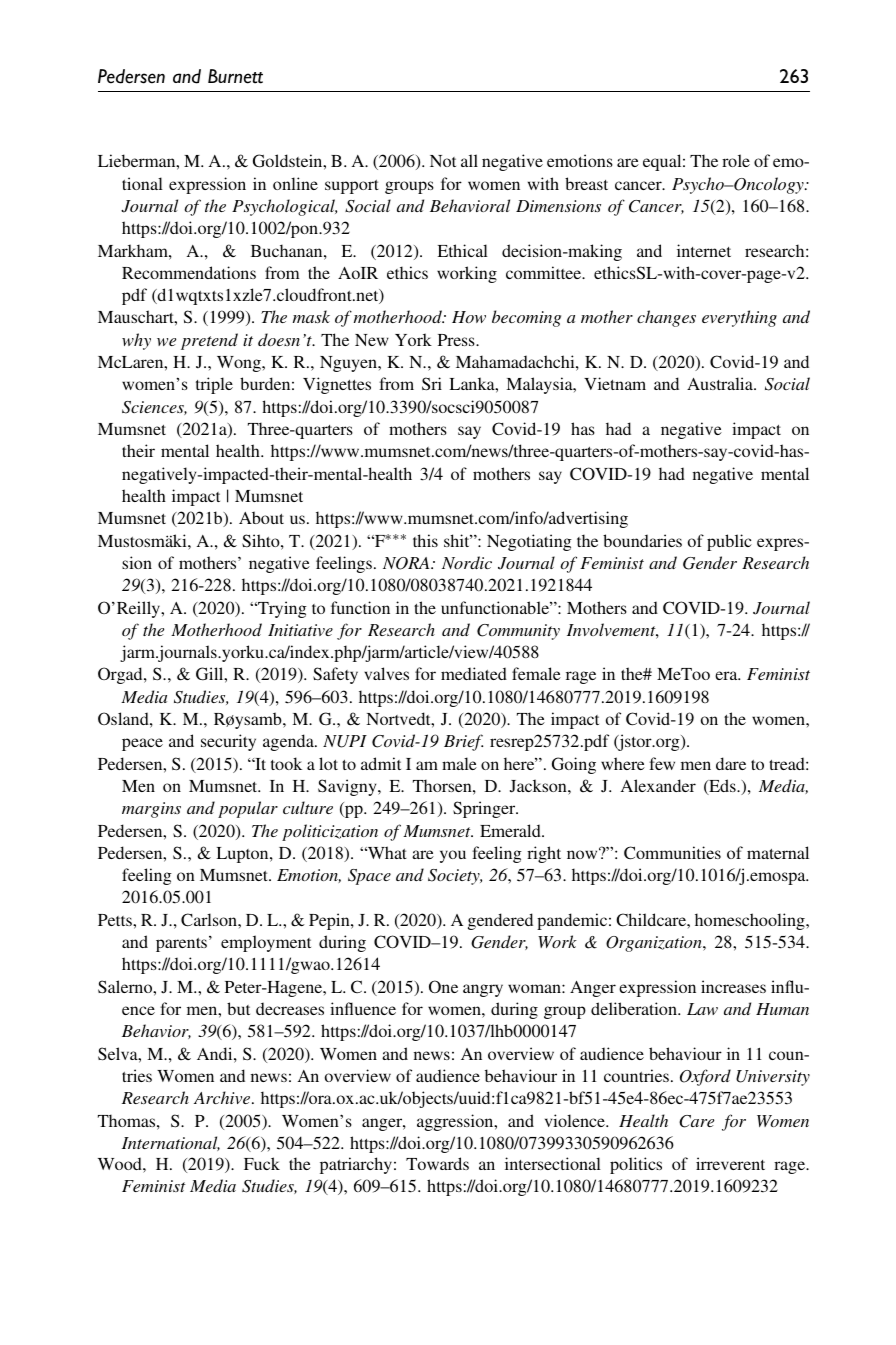 This document has height=1345, width=896. What do you see at coordinates (736, 160) in the document?
I see `role` at bounding box center [736, 160].
